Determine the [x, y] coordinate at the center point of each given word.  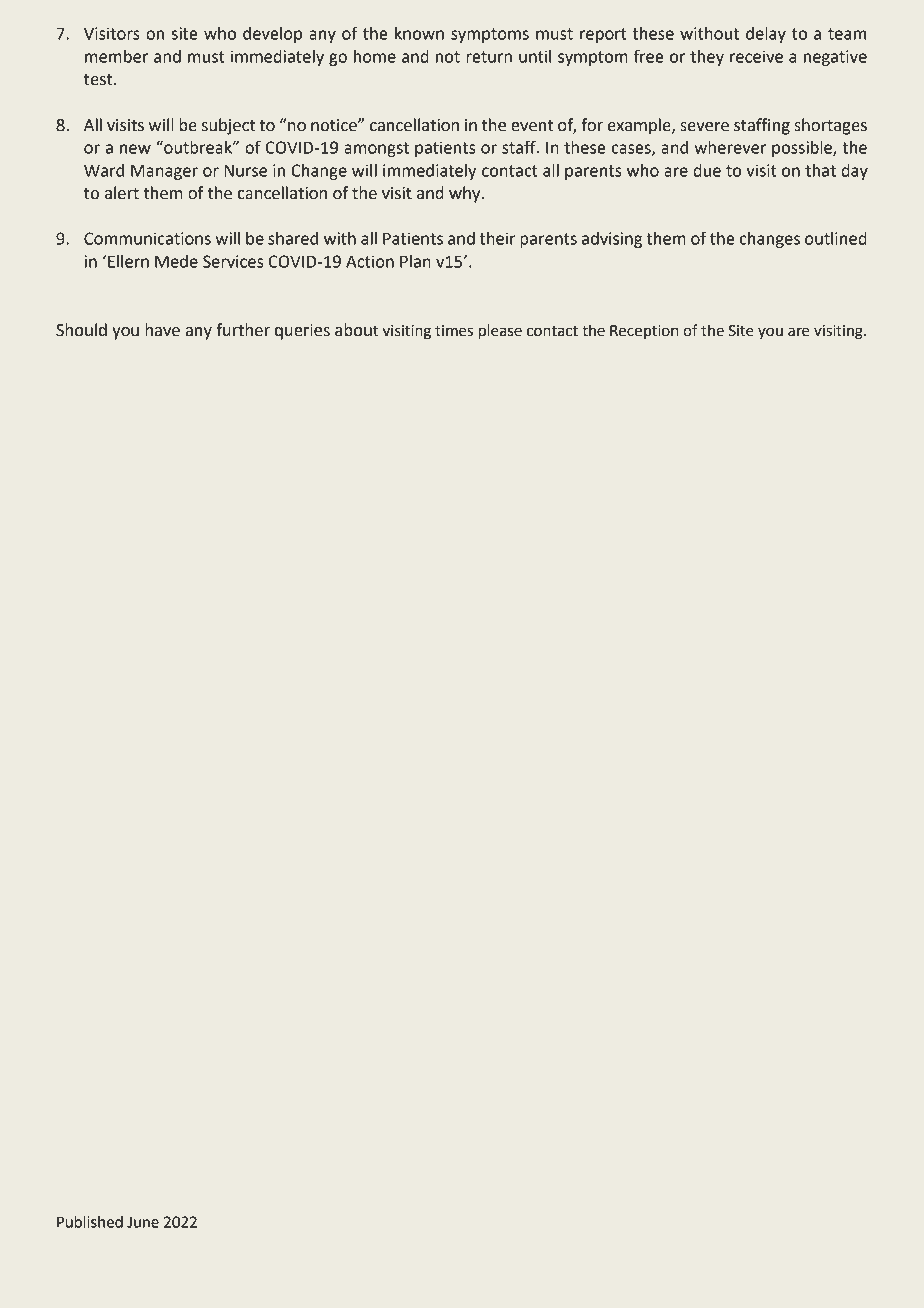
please [500, 331]
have [162, 330]
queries [302, 332]
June [143, 1222]
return [489, 57]
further [243, 330]
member [116, 56]
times [454, 331]
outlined [836, 238]
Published [90, 1222]
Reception [644, 332]
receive [756, 56]
